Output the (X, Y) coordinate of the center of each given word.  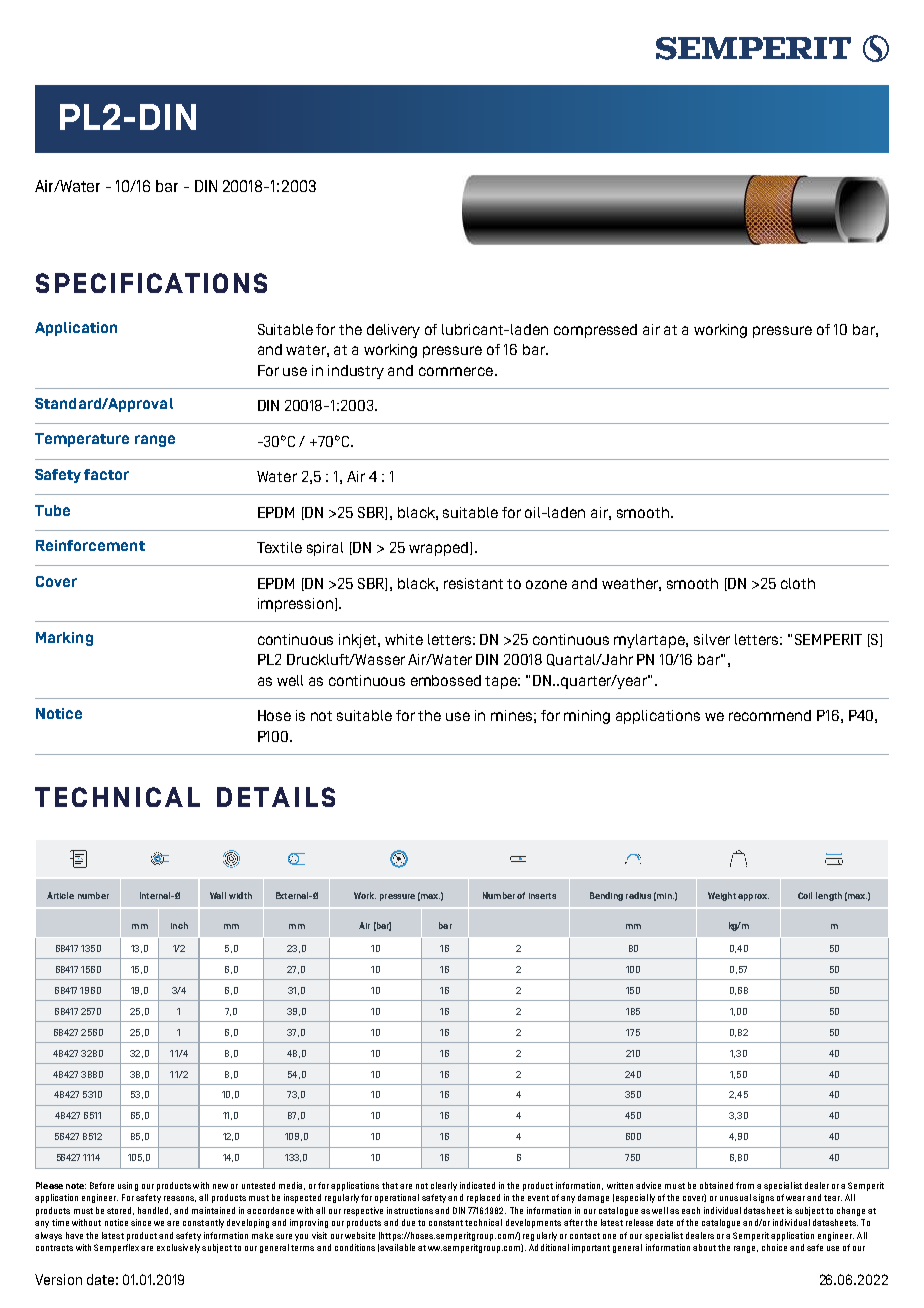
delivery (393, 331)
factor (106, 474)
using (128, 1186)
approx (753, 897)
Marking (64, 639)
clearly (444, 1186)
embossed (446, 680)
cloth (798, 583)
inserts (542, 896)
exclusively (178, 1248)
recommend (770, 715)
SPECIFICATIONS (151, 283)
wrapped (440, 549)
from (745, 1185)
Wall (218, 895)
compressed (595, 331)
